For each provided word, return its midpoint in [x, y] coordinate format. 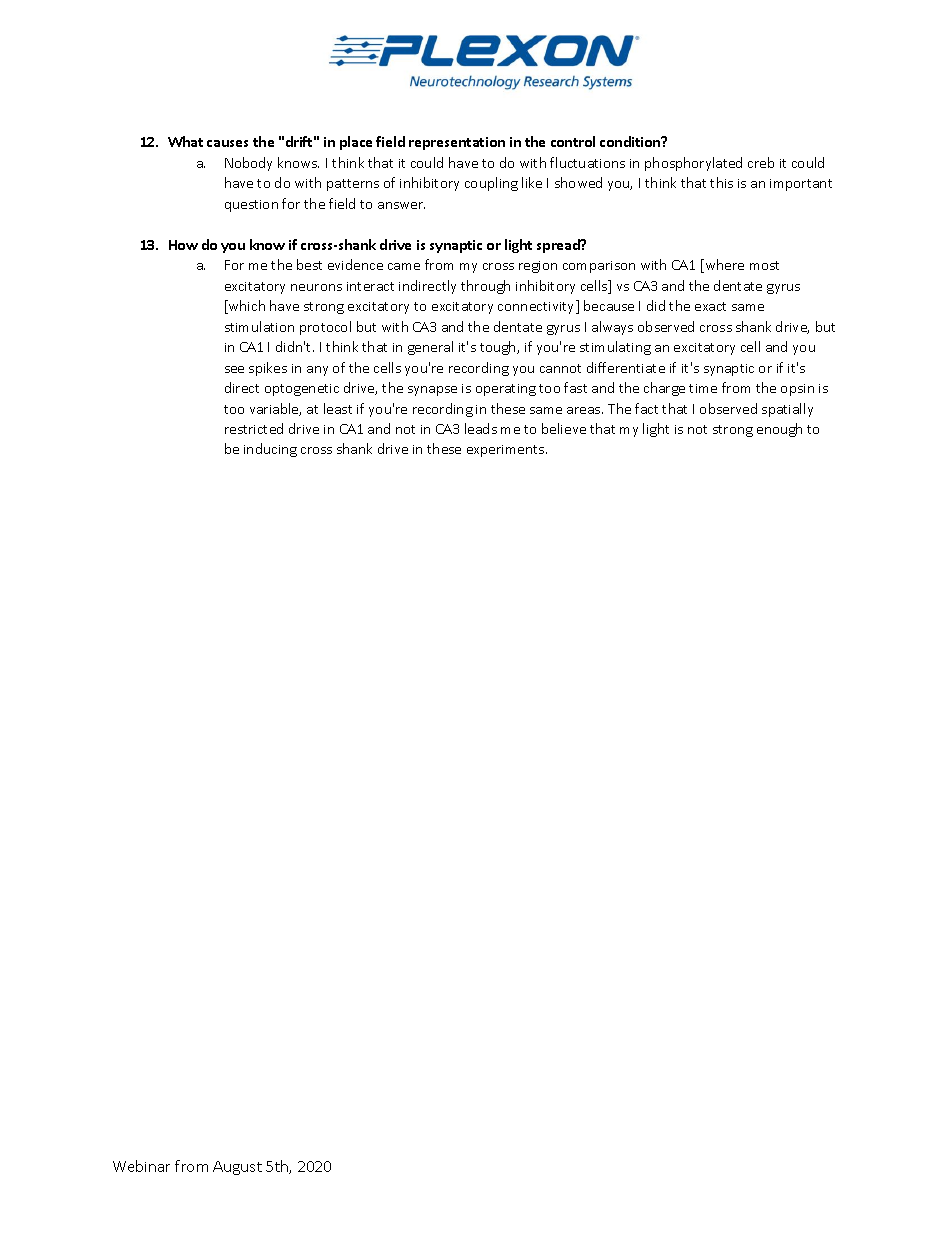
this [721, 182]
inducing [270, 450]
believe [564, 428]
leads [481, 428]
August [237, 1168]
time [703, 388]
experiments [507, 451]
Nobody [248, 164]
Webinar [141, 1166]
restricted [254, 428]
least [338, 408]
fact [646, 408]
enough [779, 430]
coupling [491, 184]
